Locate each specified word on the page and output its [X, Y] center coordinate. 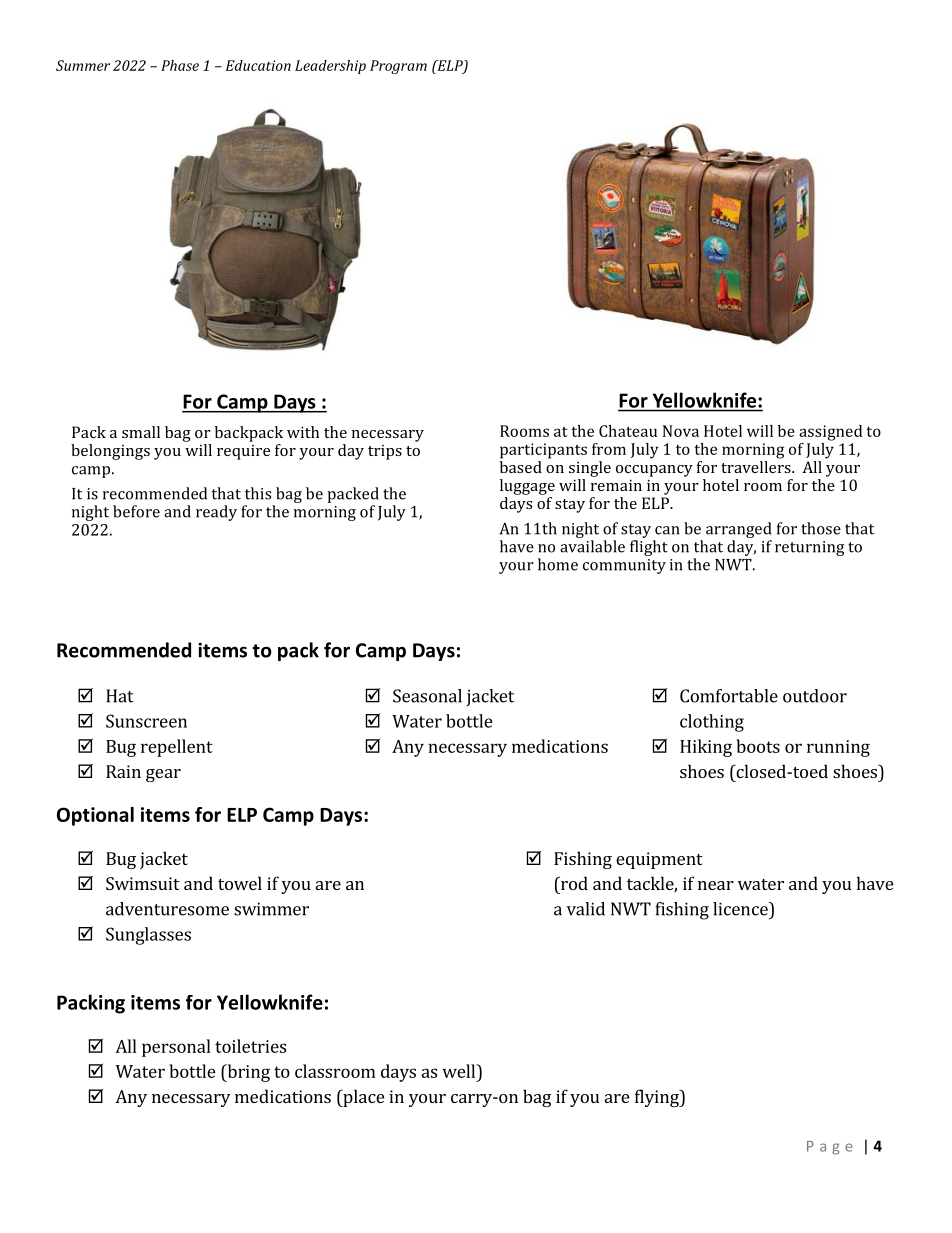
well [460, 1071]
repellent [177, 748]
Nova [681, 431]
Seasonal [427, 696]
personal [176, 1048]
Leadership [330, 67]
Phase [180, 65]
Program [398, 67]
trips [385, 452]
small [141, 432]
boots [758, 746]
